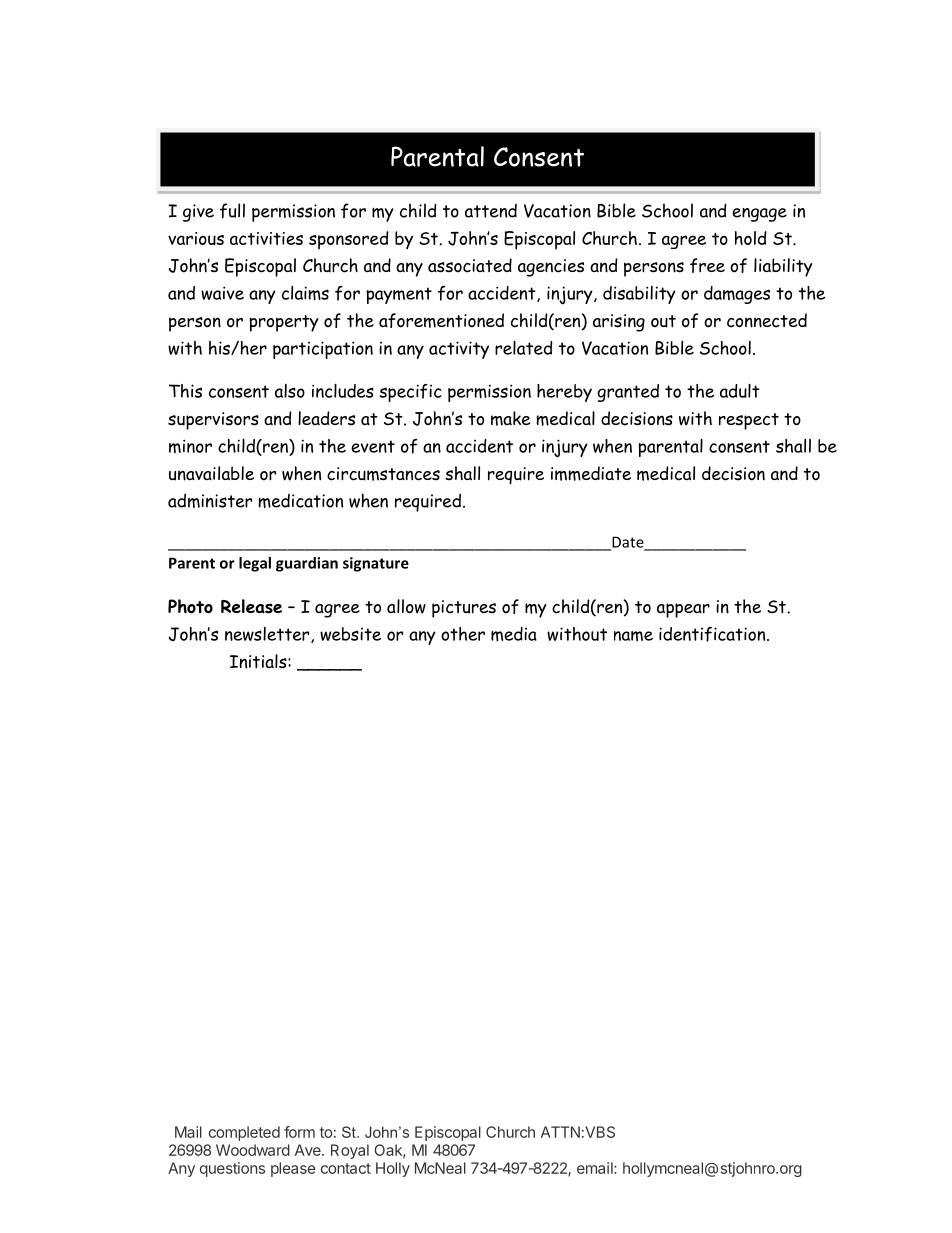 This page has height=1233, width=952. What do you see at coordinates (350, 1151) in the page?
I see `Royal` at bounding box center [350, 1151].
